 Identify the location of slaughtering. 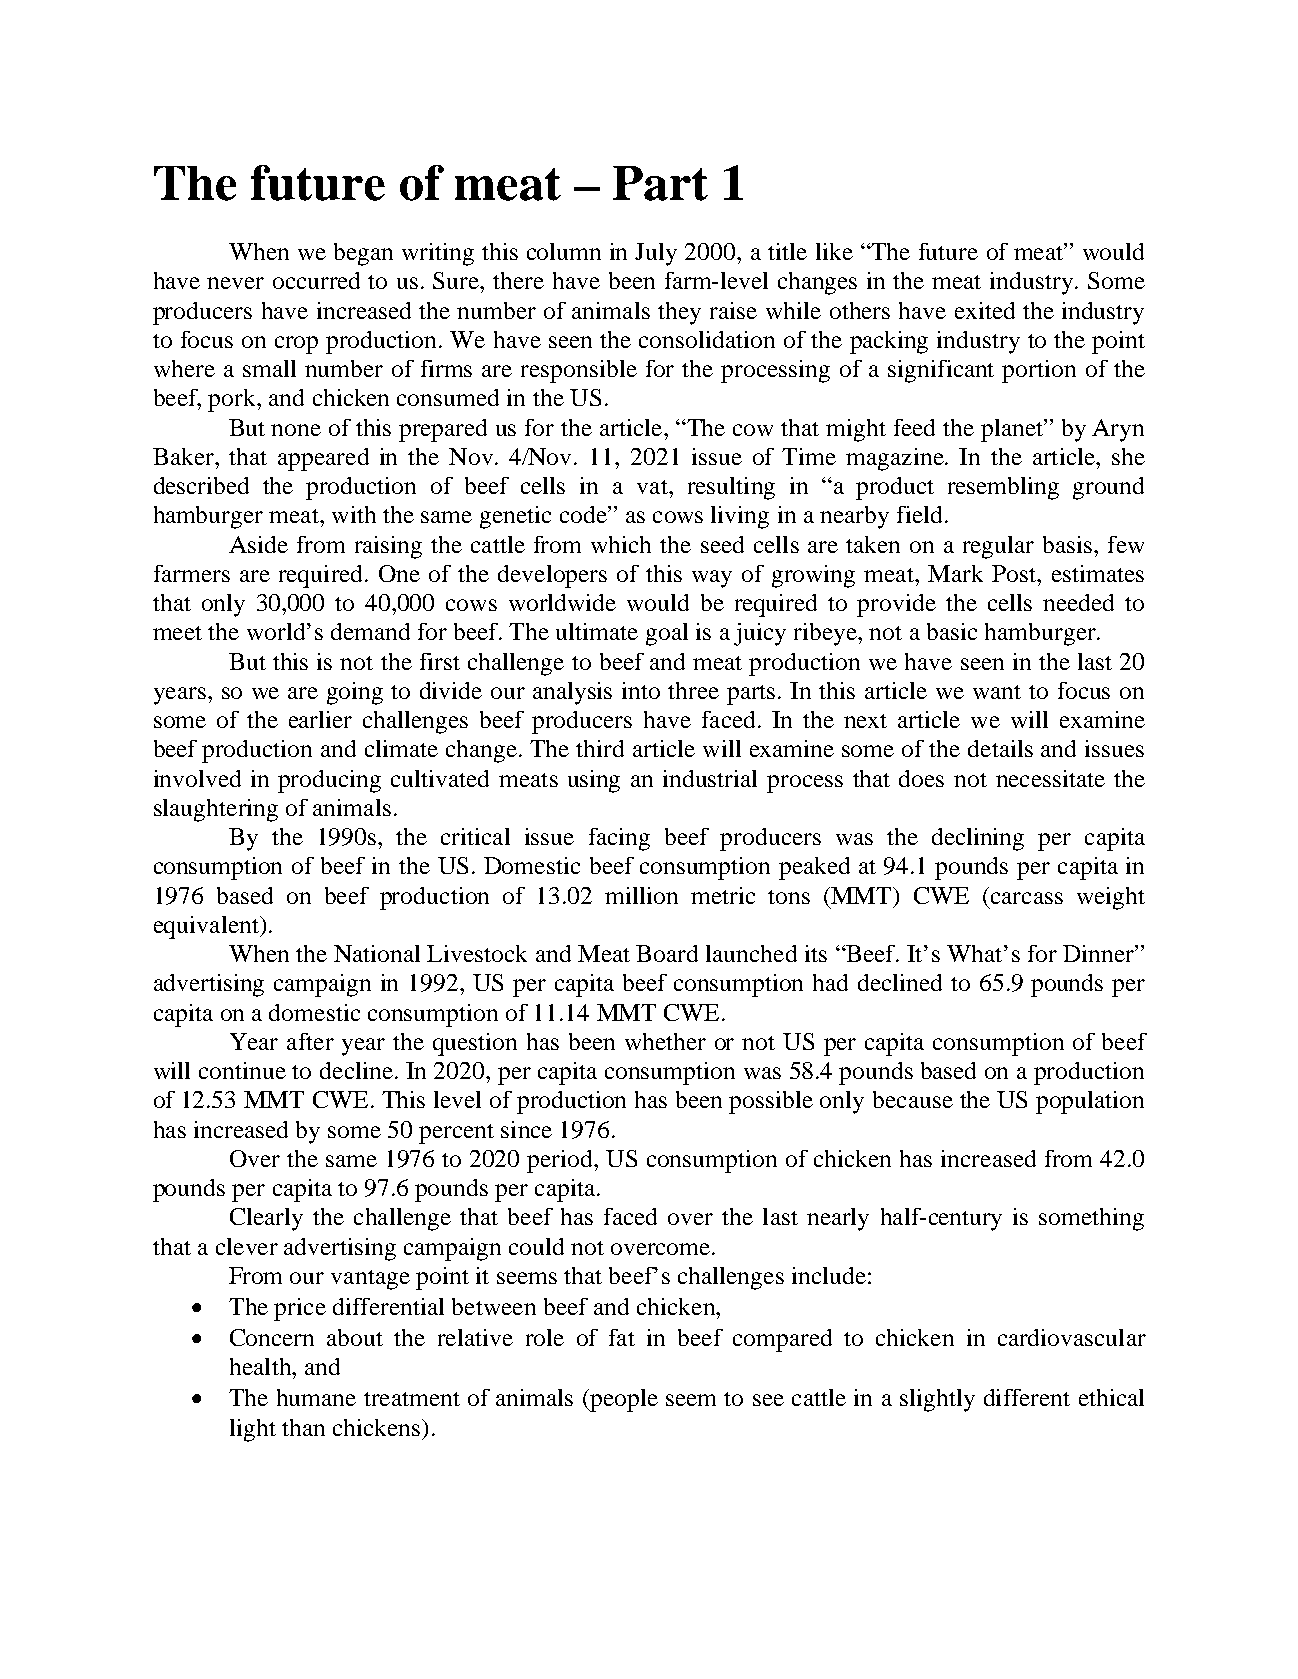
(216, 810).
